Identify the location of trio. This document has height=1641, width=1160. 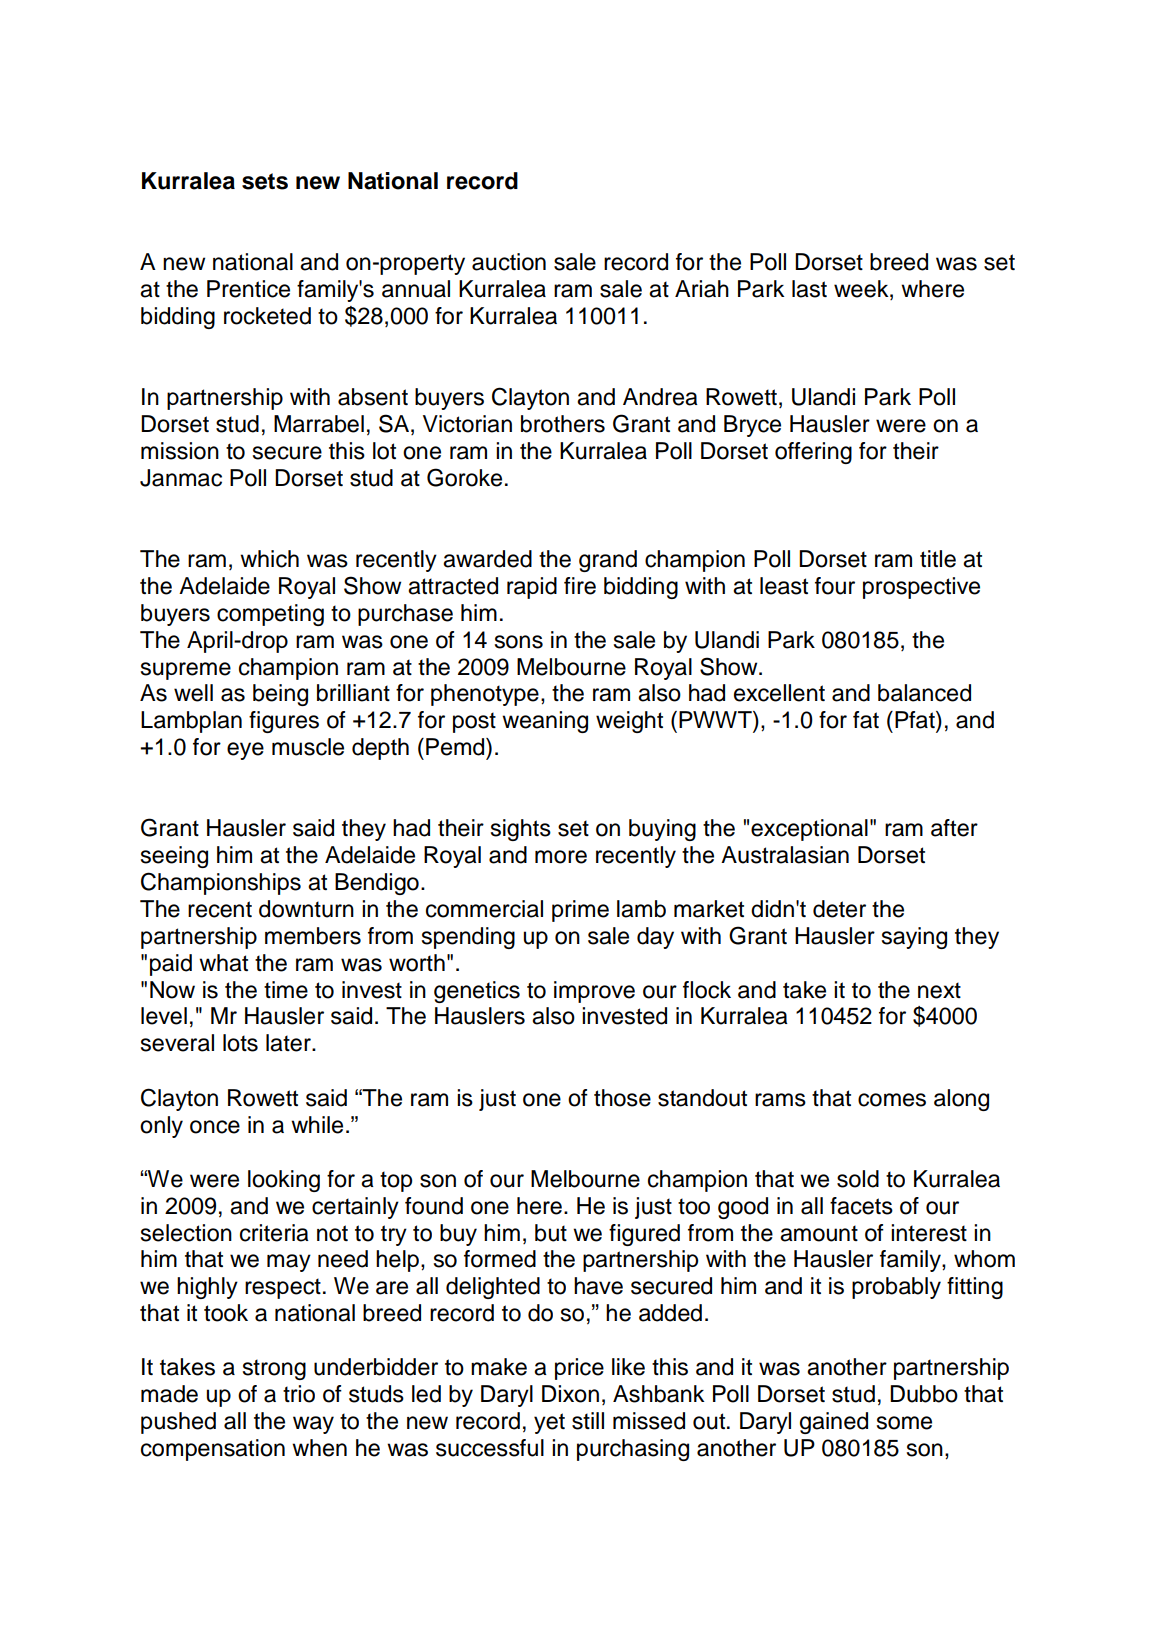
(299, 1394).
